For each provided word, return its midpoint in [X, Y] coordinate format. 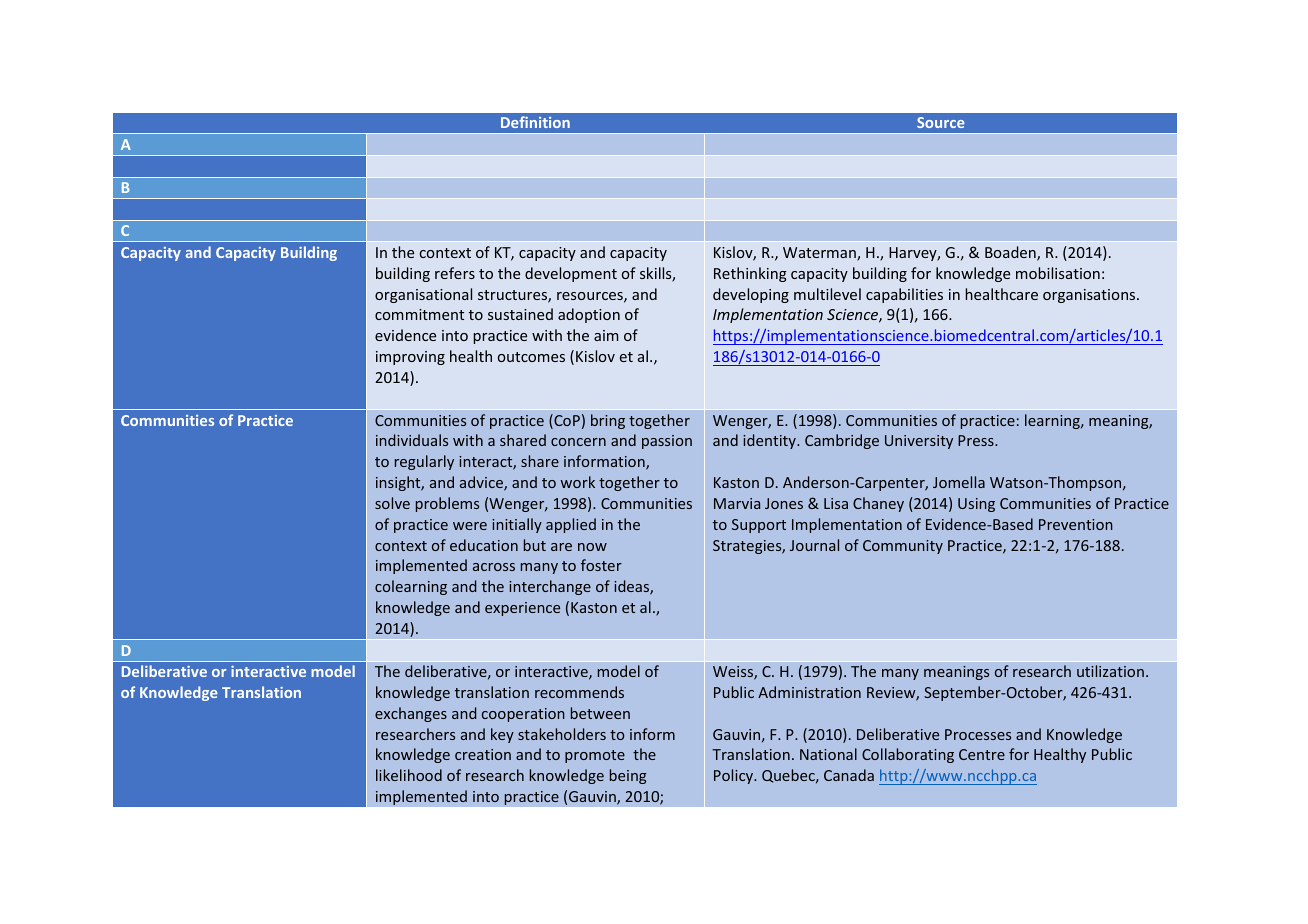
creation [483, 754]
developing [751, 295]
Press [977, 440]
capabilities [904, 295]
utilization [1110, 671]
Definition [535, 122]
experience [522, 609]
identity [770, 441]
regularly [424, 462]
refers [455, 273]
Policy [735, 776]
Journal [814, 545]
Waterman [820, 254]
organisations [1090, 296]
